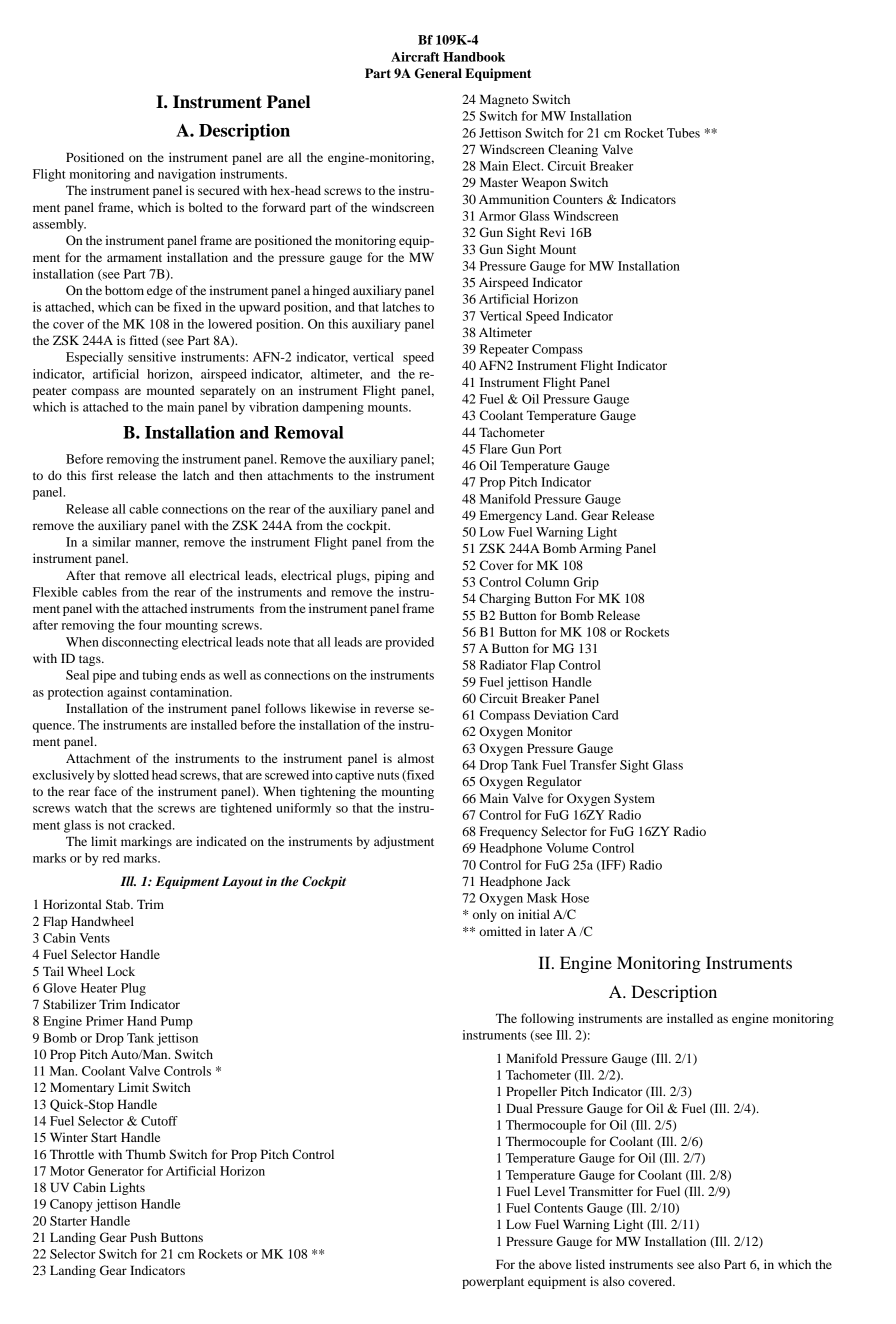 Image resolution: width=896 pixels, height=1324 pixels. What do you see at coordinates (126, 693) in the screenshot?
I see `against` at bounding box center [126, 693].
